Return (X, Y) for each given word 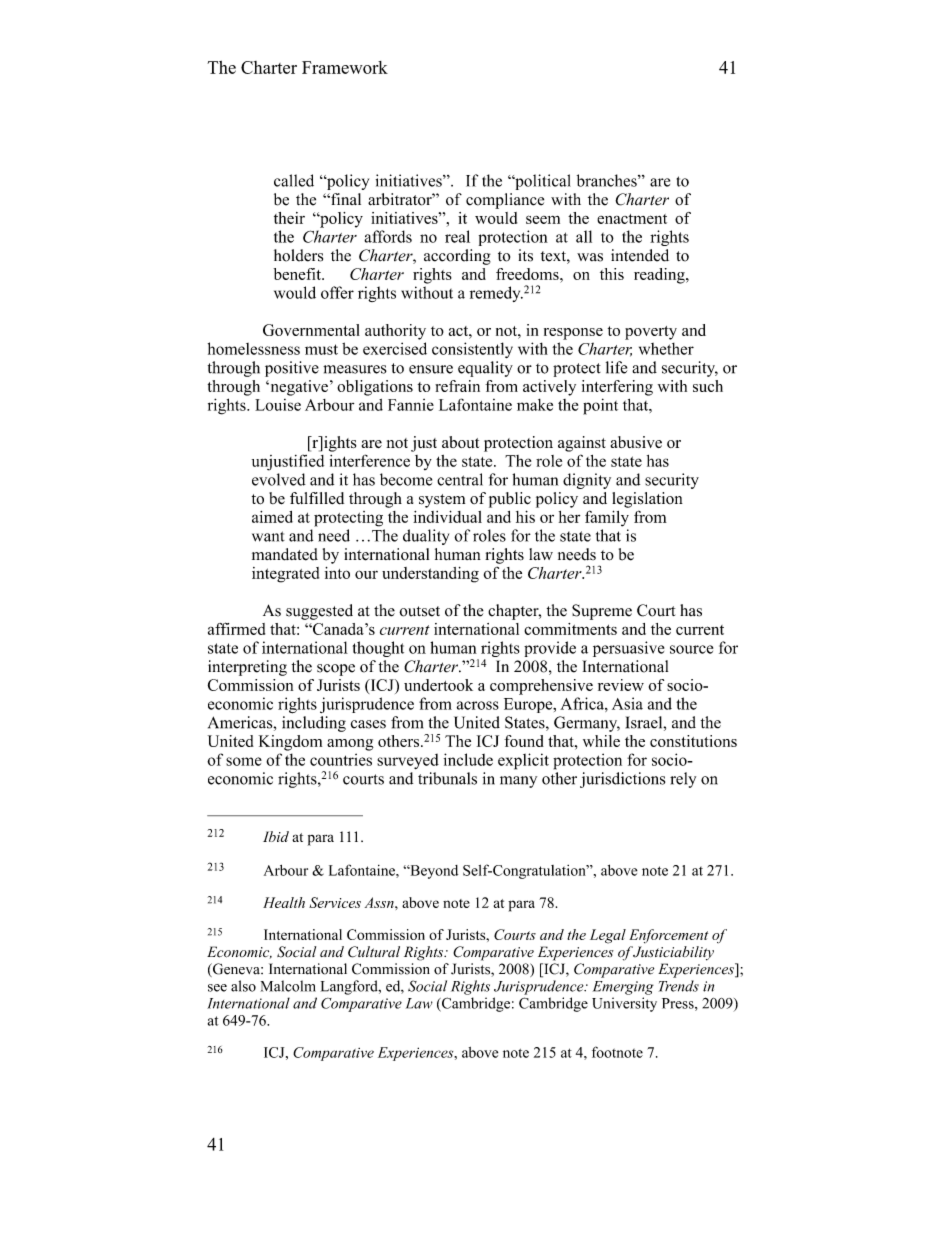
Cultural (374, 952)
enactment (632, 219)
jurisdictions (622, 780)
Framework (345, 67)
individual (447, 516)
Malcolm (288, 986)
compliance (505, 201)
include (468, 759)
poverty (651, 333)
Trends (679, 986)
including (314, 724)
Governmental (311, 330)
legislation (647, 500)
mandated (285, 554)
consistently (472, 350)
